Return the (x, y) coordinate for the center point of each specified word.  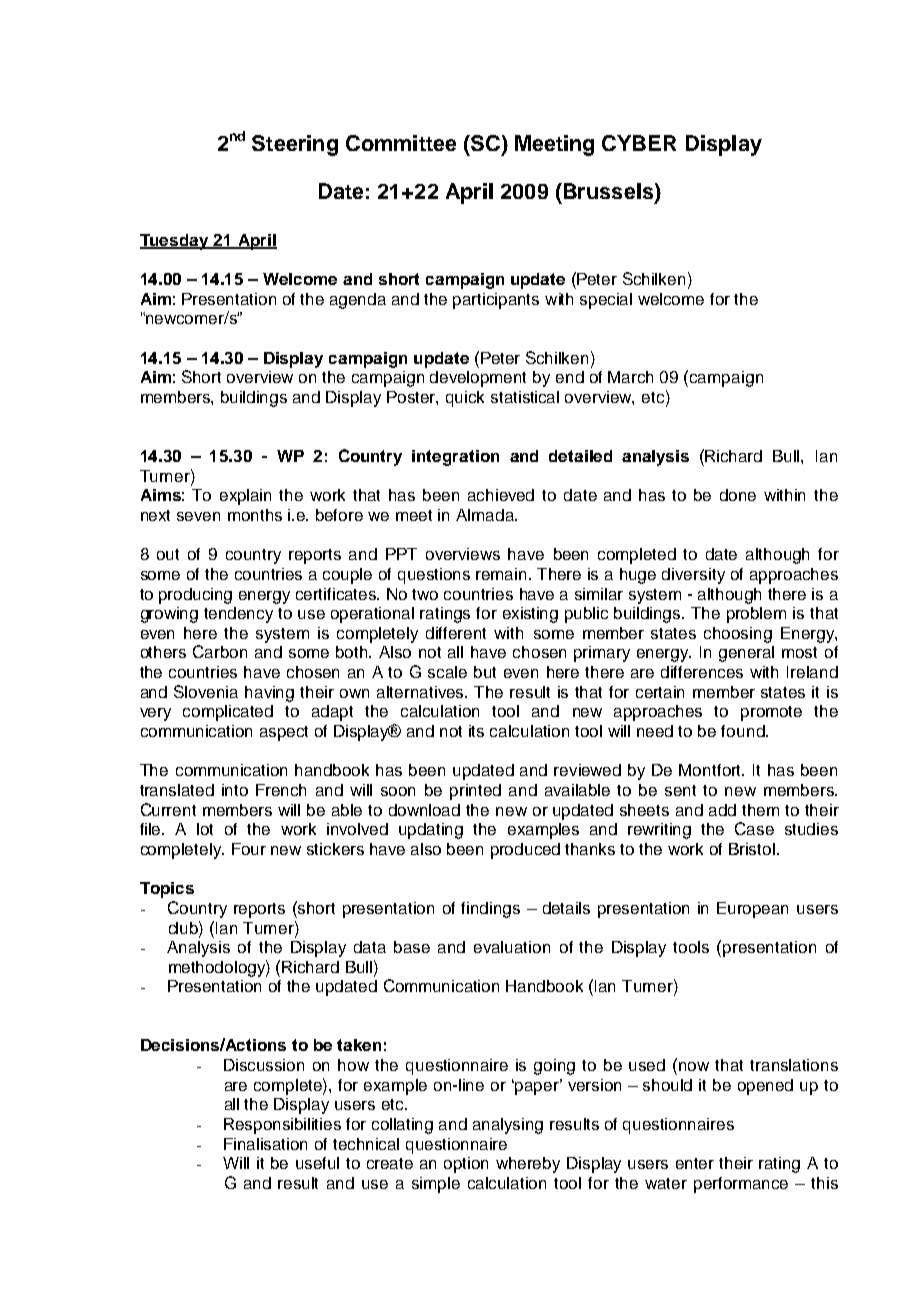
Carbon (220, 651)
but (485, 672)
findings (490, 910)
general (746, 654)
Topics (167, 890)
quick (465, 399)
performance (741, 1185)
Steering (295, 145)
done (738, 495)
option (466, 1165)
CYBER (639, 143)
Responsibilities (282, 1126)
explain (245, 497)
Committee (401, 143)
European (752, 910)
